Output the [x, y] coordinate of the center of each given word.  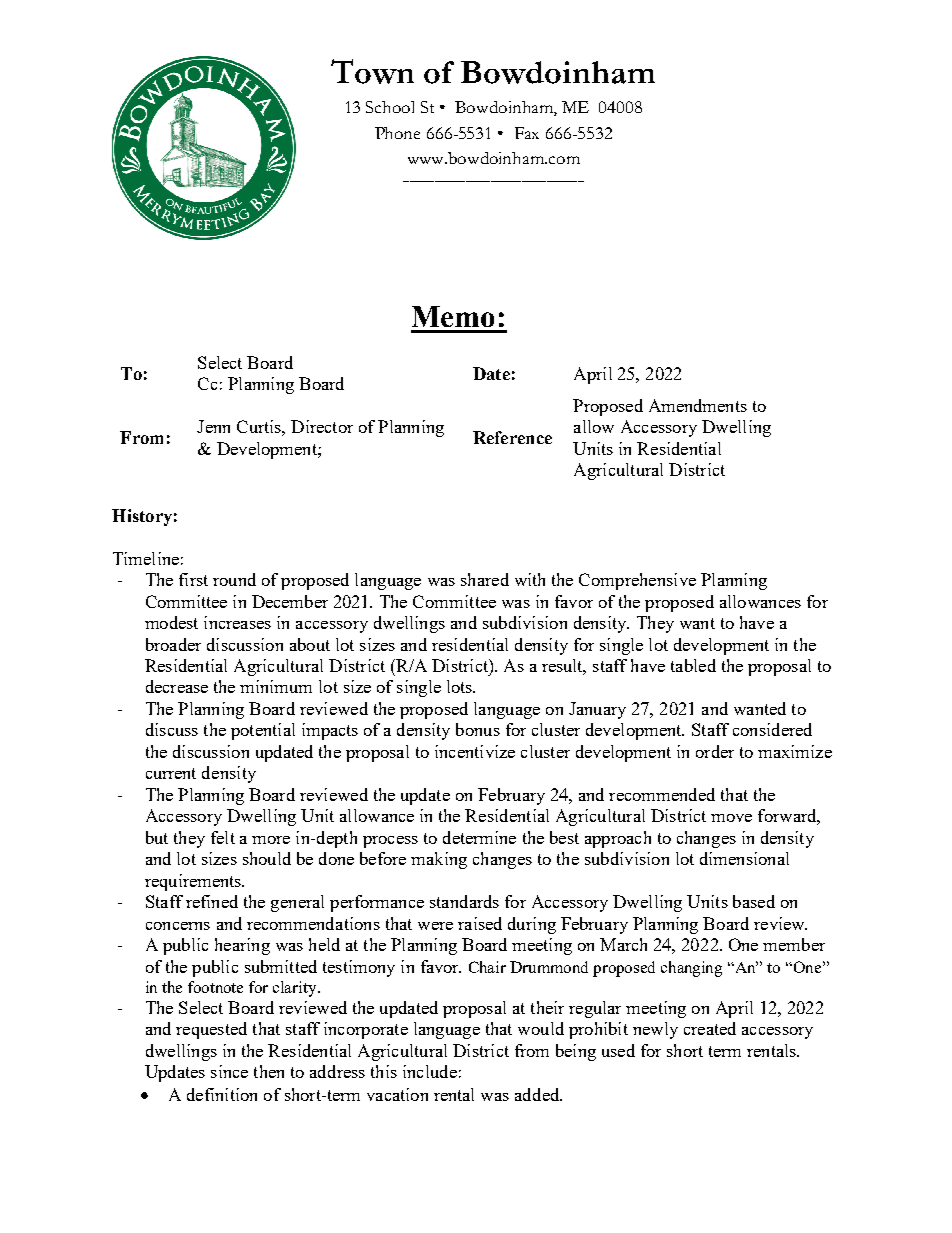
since [229, 1071]
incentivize [475, 751]
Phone [397, 133]
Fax [527, 133]
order [715, 751]
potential [263, 731]
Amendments [698, 405]
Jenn [213, 426]
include [430, 1071]
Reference [512, 437]
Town [372, 71]
